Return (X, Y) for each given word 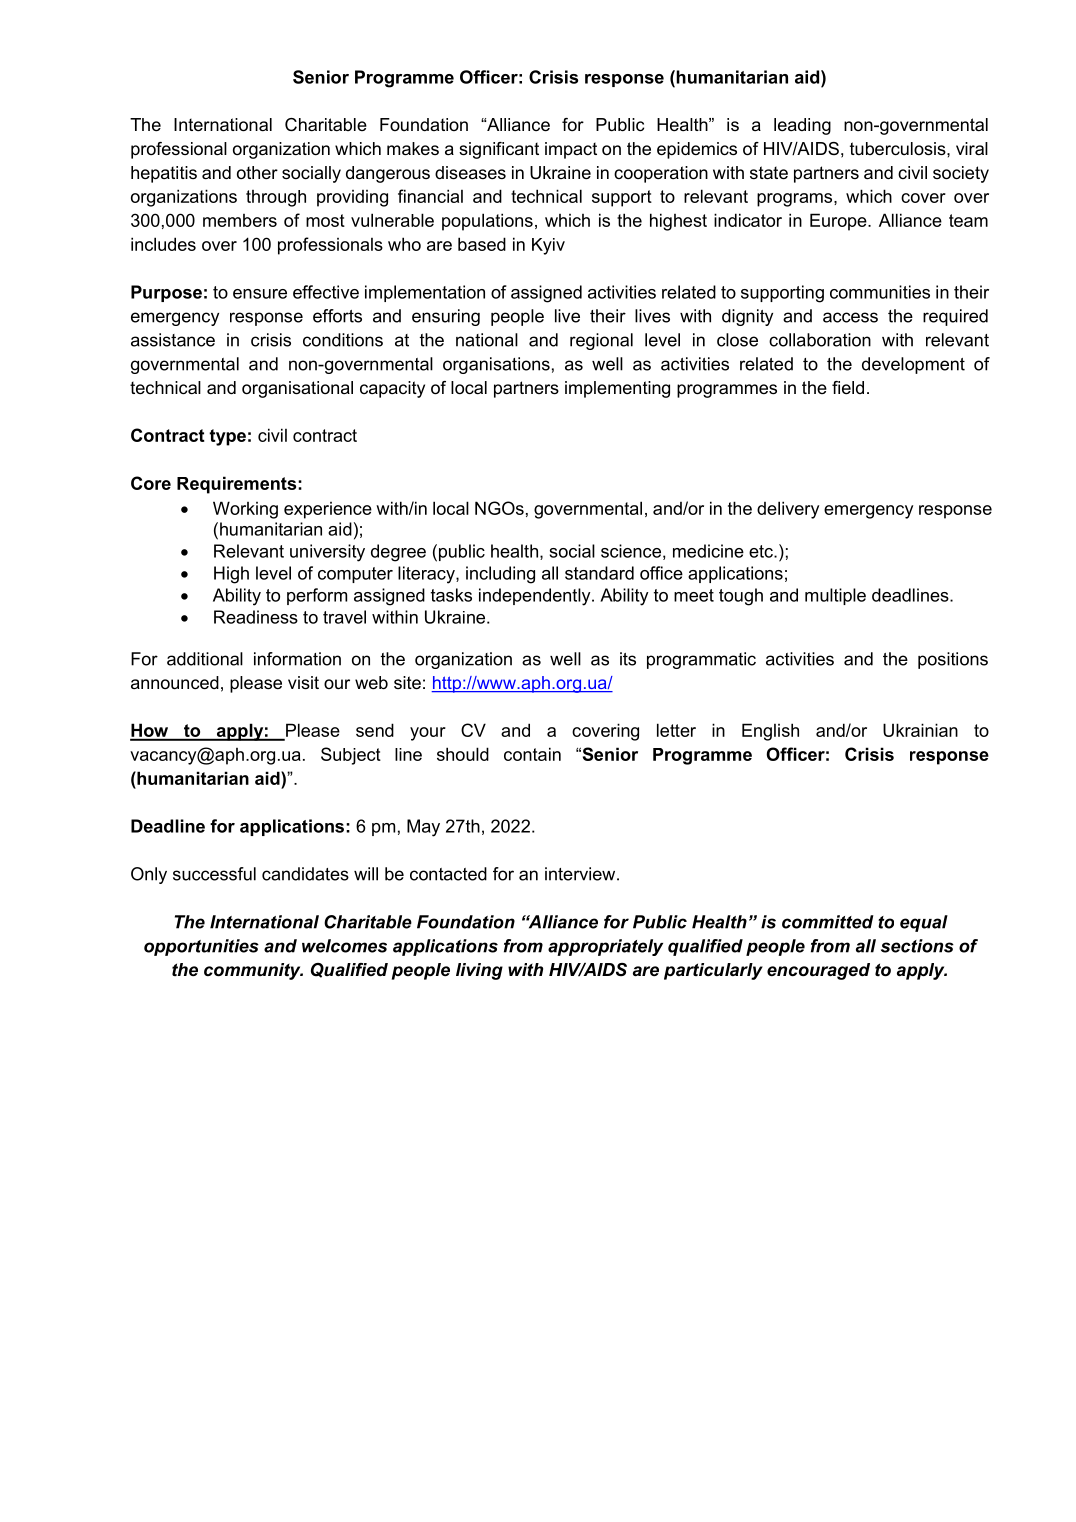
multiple (835, 596)
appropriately (605, 947)
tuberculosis (899, 149)
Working (245, 510)
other (257, 172)
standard (599, 573)
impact (571, 150)
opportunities (201, 947)
